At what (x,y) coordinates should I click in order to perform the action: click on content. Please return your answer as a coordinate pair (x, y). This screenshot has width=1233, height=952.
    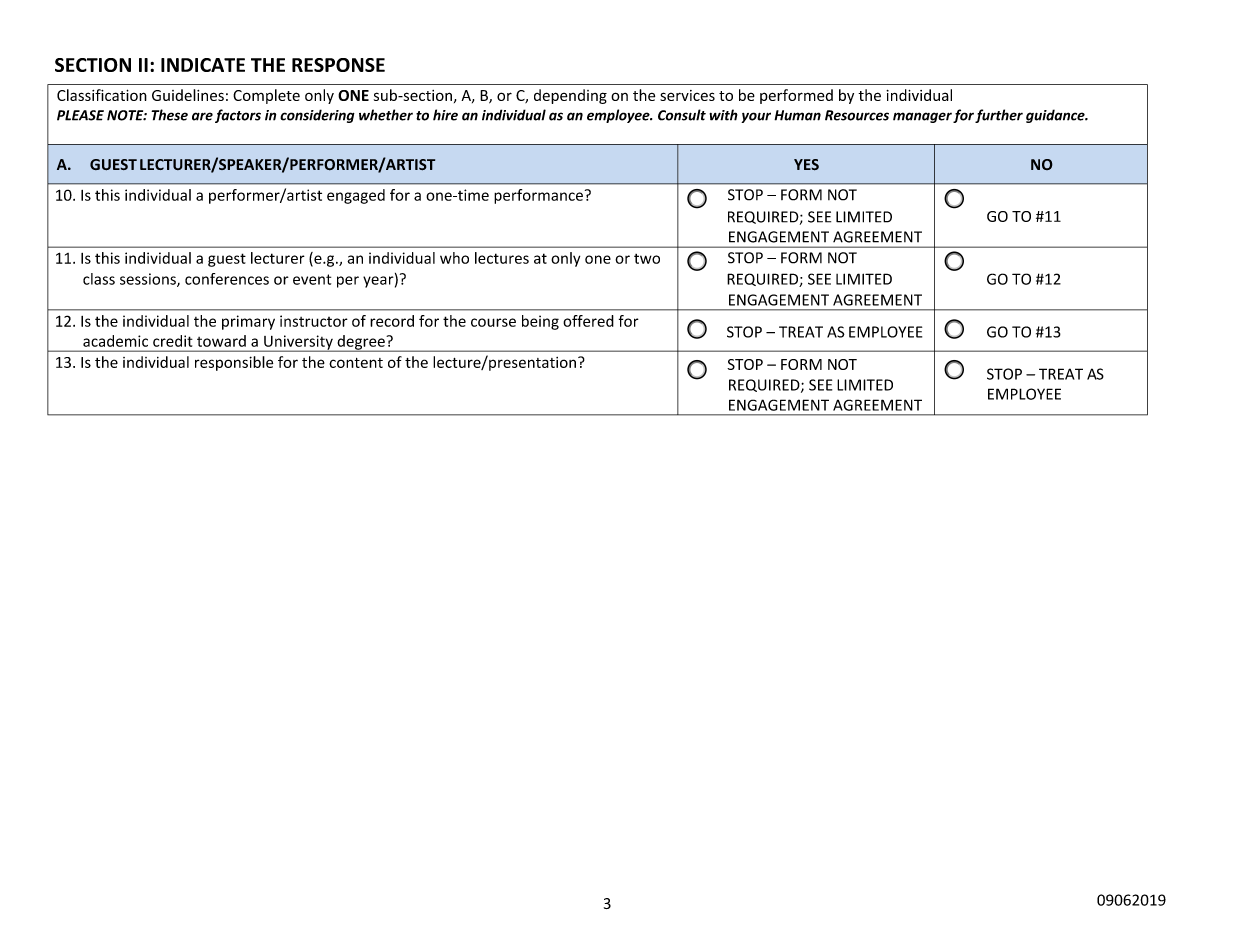
    Looking at the image, I should click on (356, 363).
